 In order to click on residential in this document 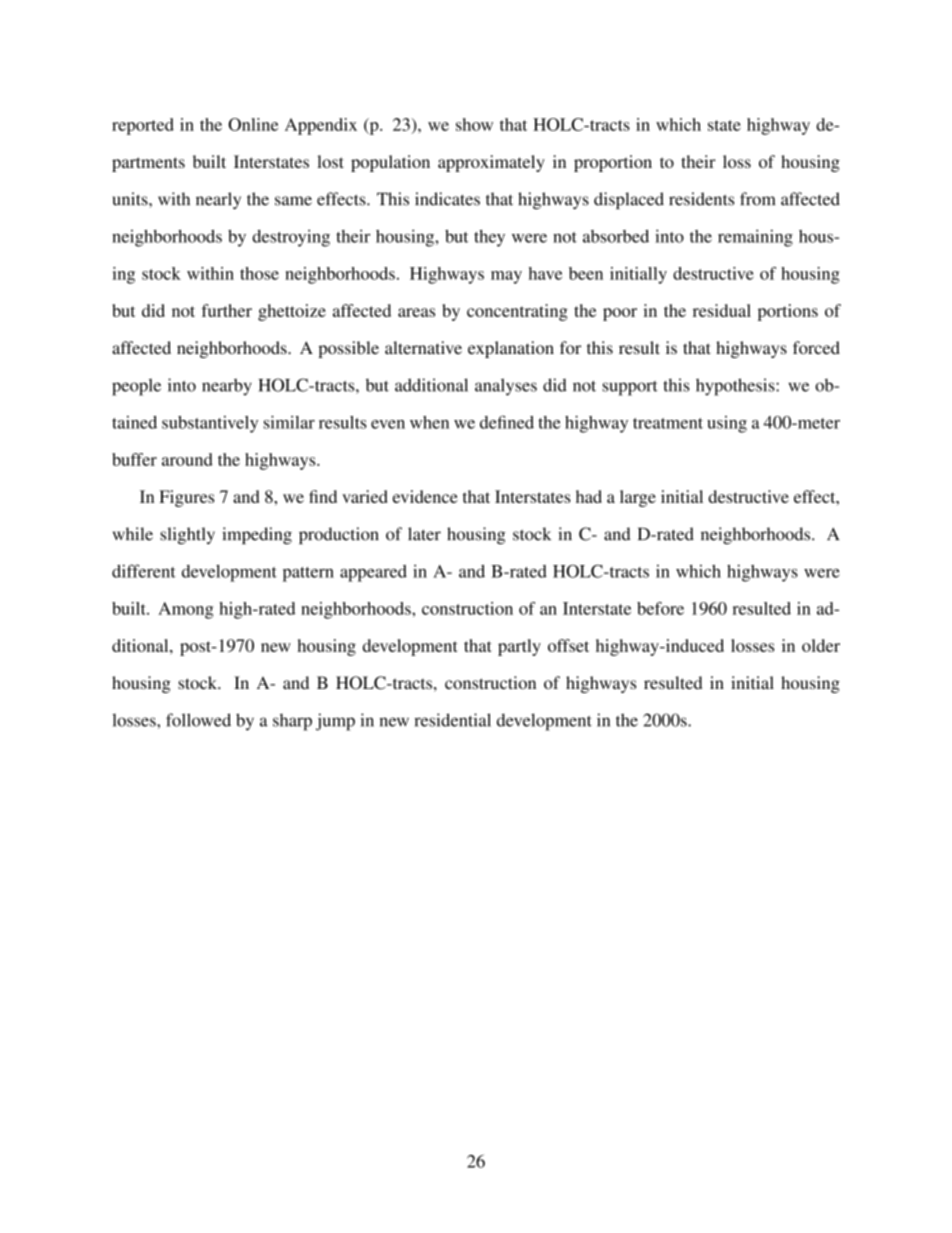, I will do `click(452, 720)`.
